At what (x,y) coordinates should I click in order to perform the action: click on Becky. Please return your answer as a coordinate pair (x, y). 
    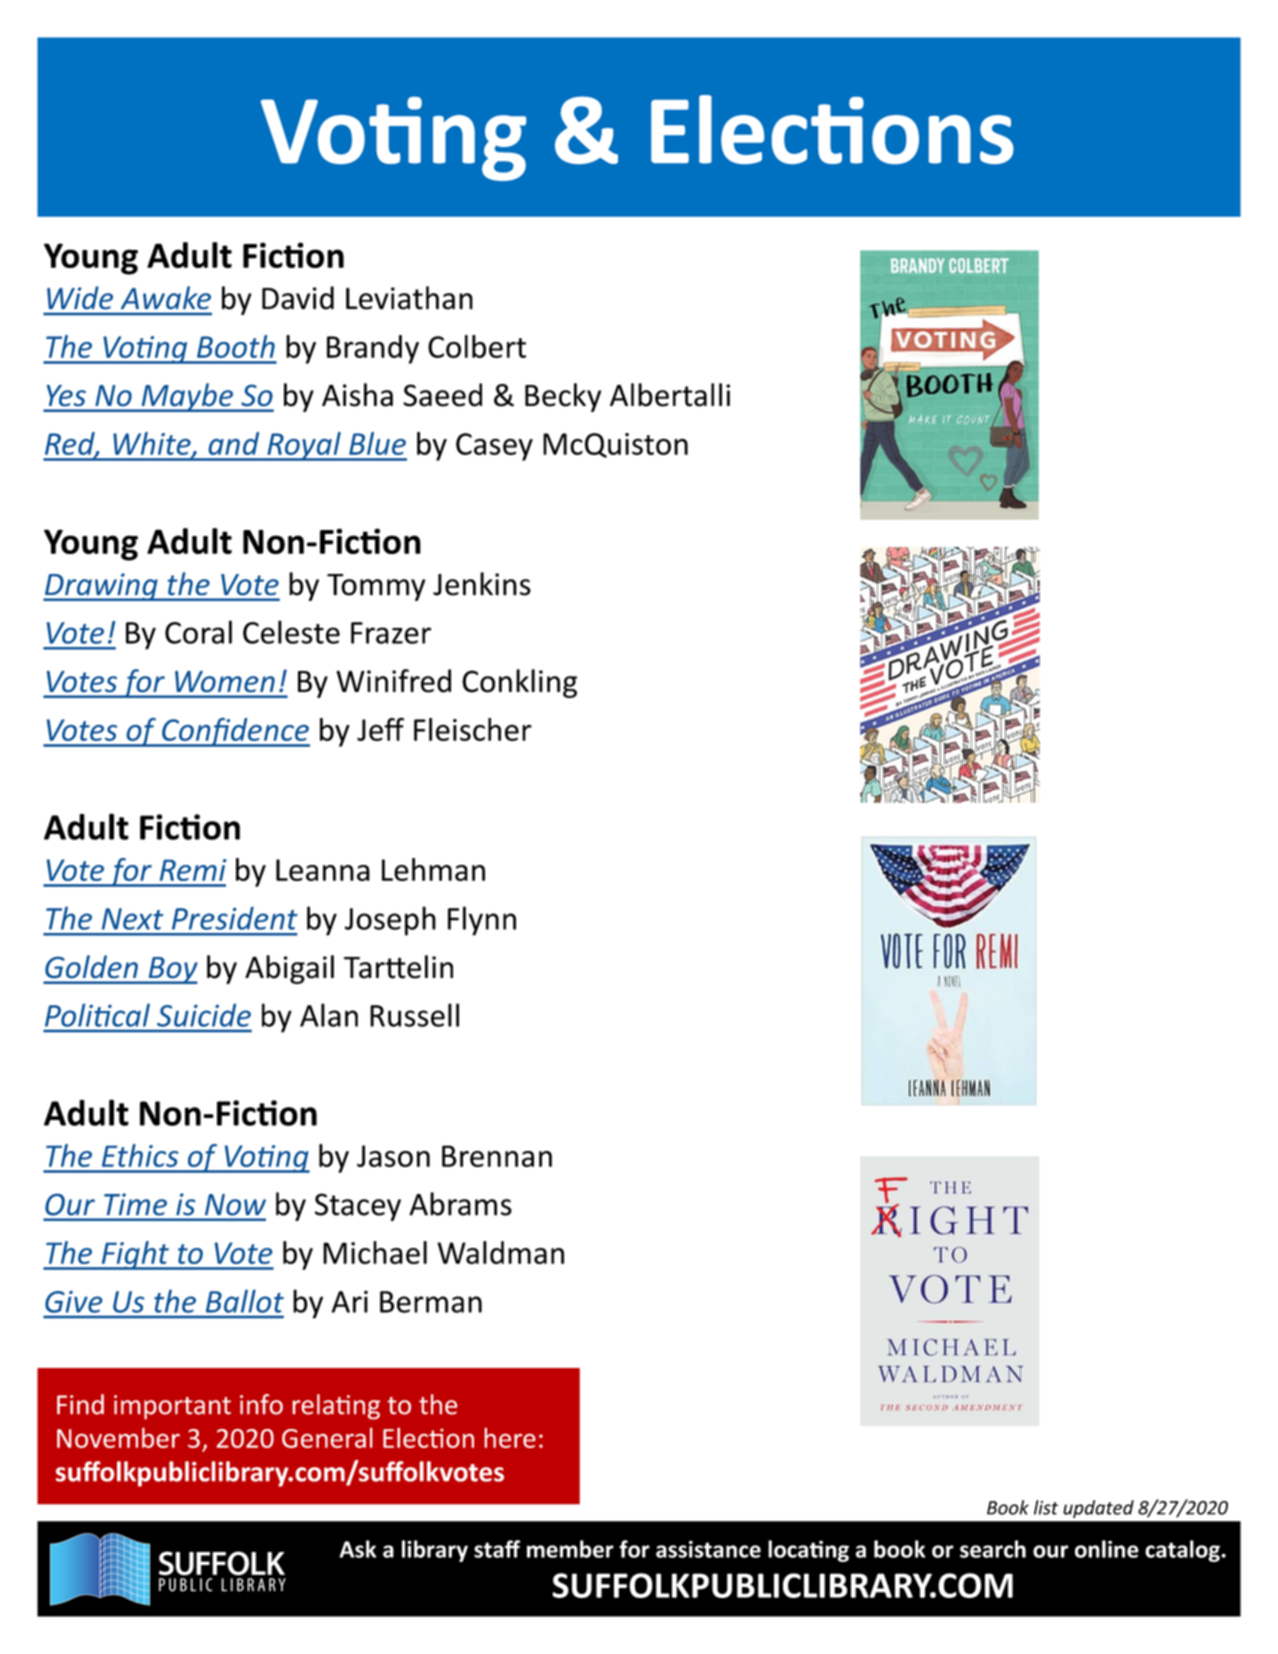
    Looking at the image, I should click on (563, 397).
